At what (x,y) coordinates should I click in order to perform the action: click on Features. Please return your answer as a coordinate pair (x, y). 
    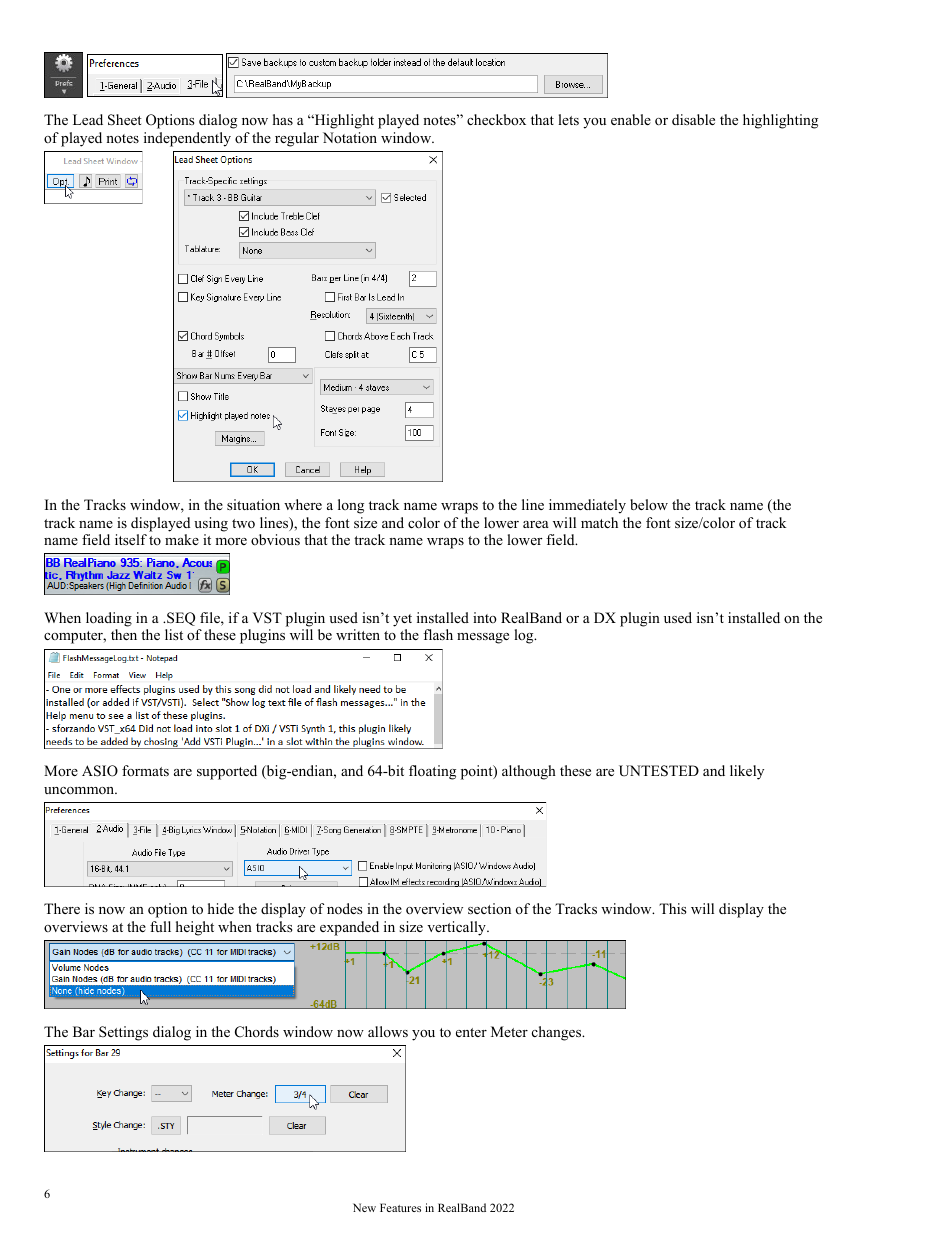
    Looking at the image, I should click on (400, 1207).
